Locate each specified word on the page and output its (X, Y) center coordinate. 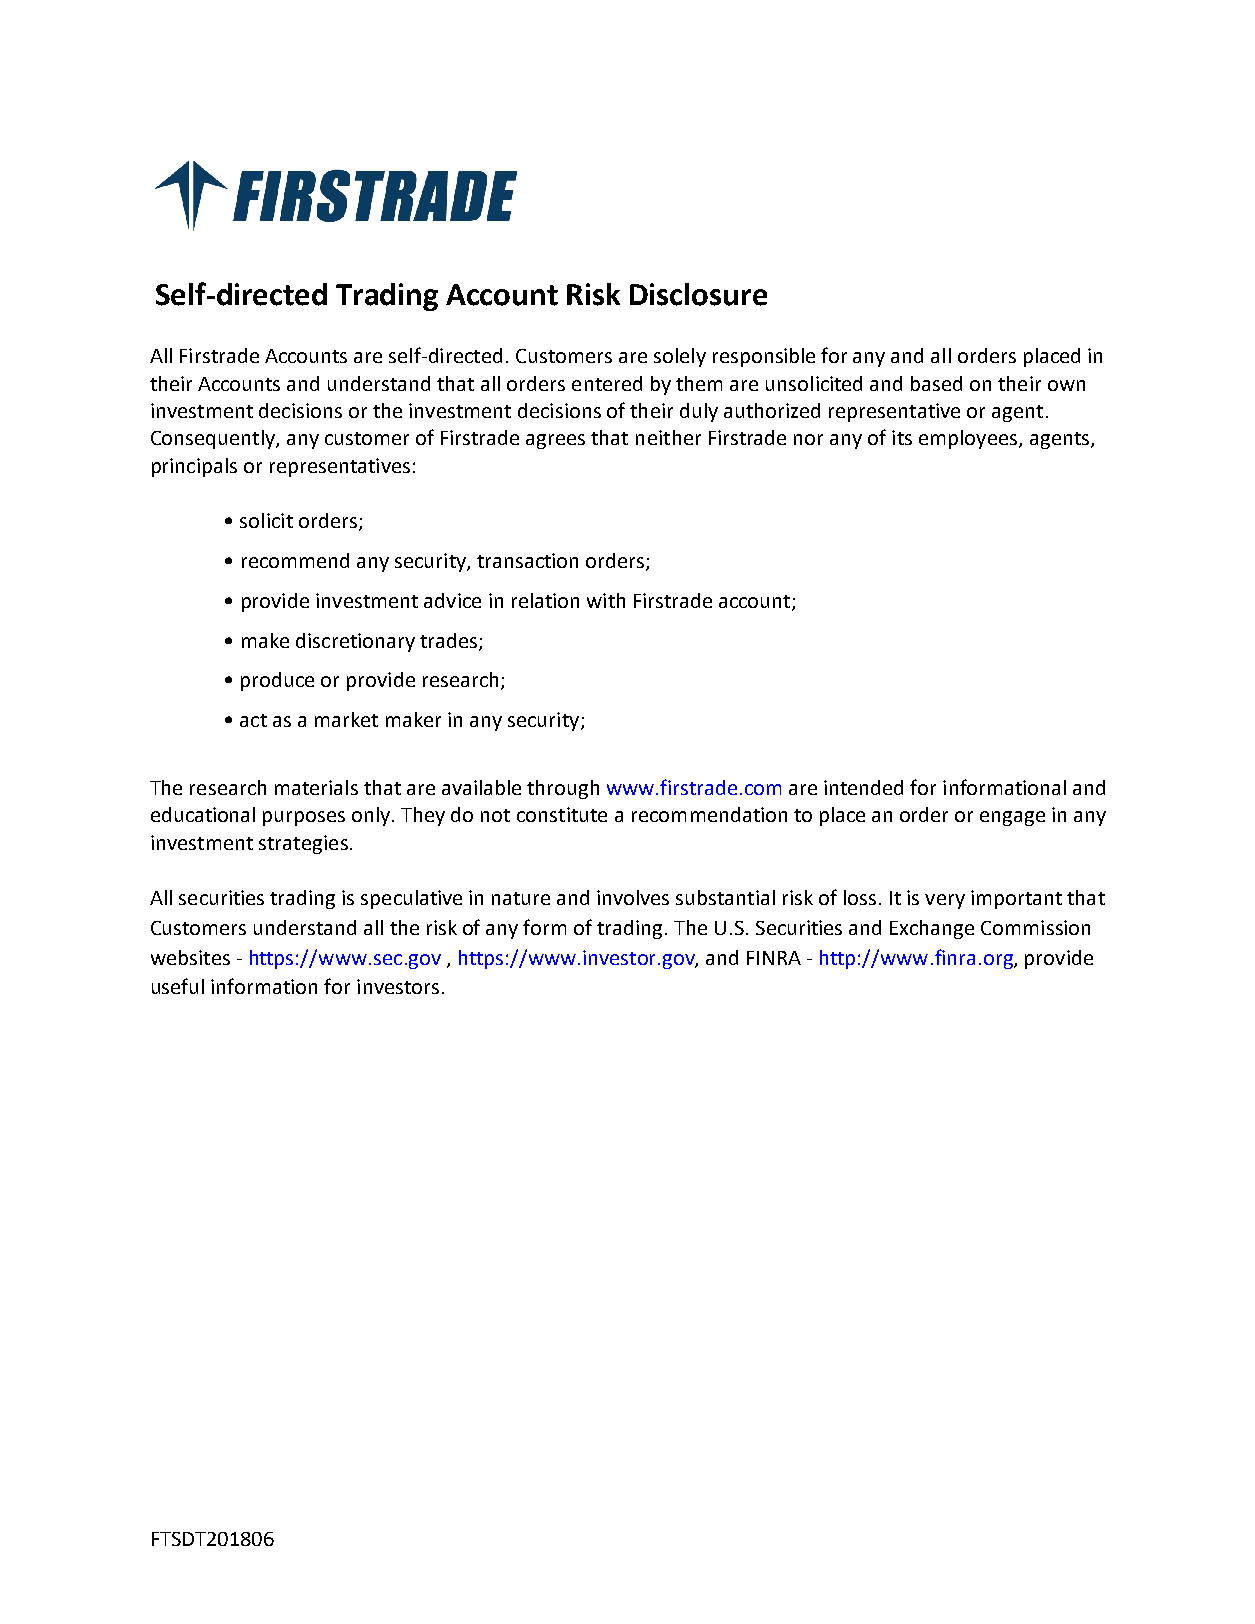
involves (633, 897)
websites (190, 957)
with (606, 600)
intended (863, 787)
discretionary (355, 642)
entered (607, 383)
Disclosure (698, 294)
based (936, 383)
